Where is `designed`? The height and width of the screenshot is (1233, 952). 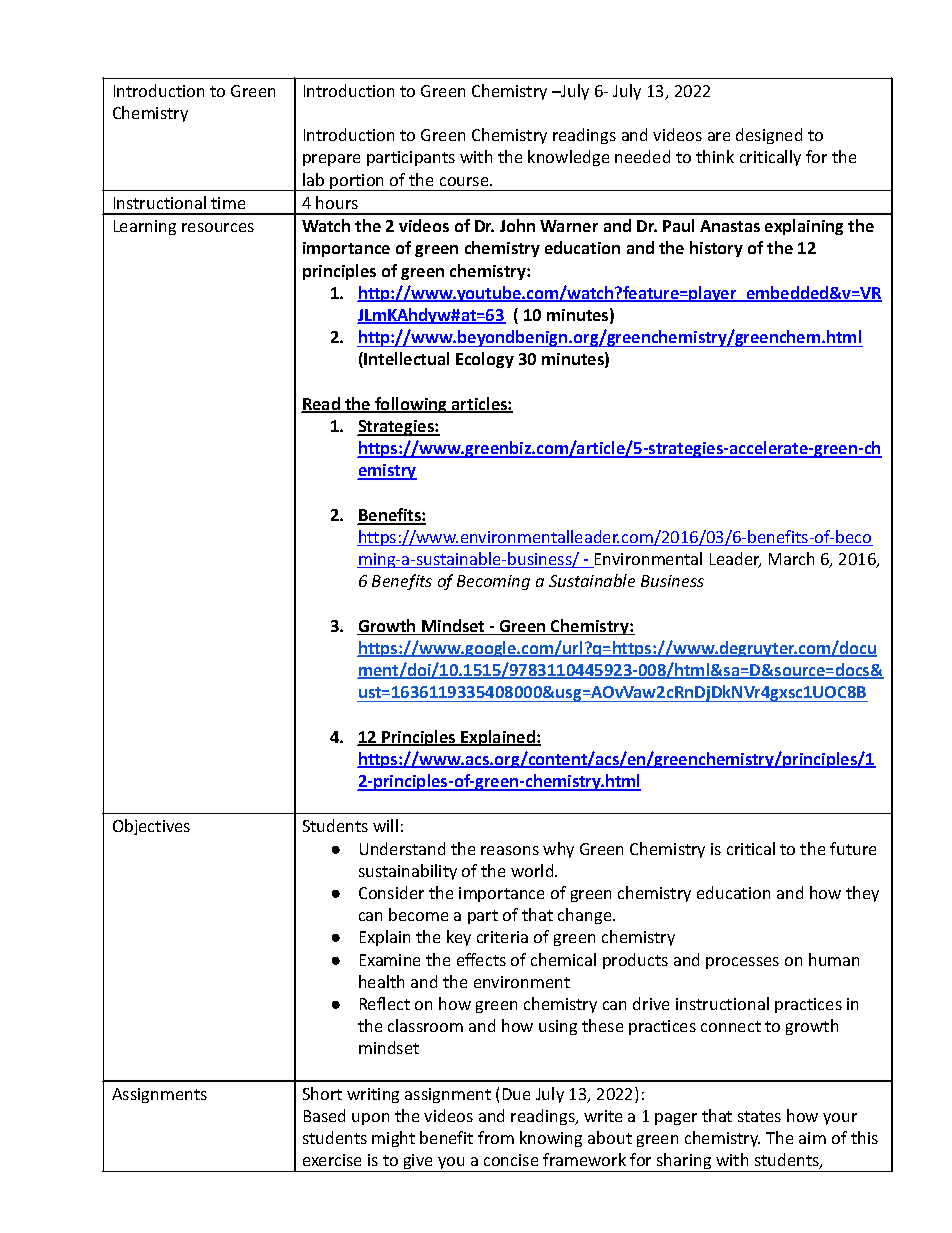
designed is located at coordinates (769, 136).
